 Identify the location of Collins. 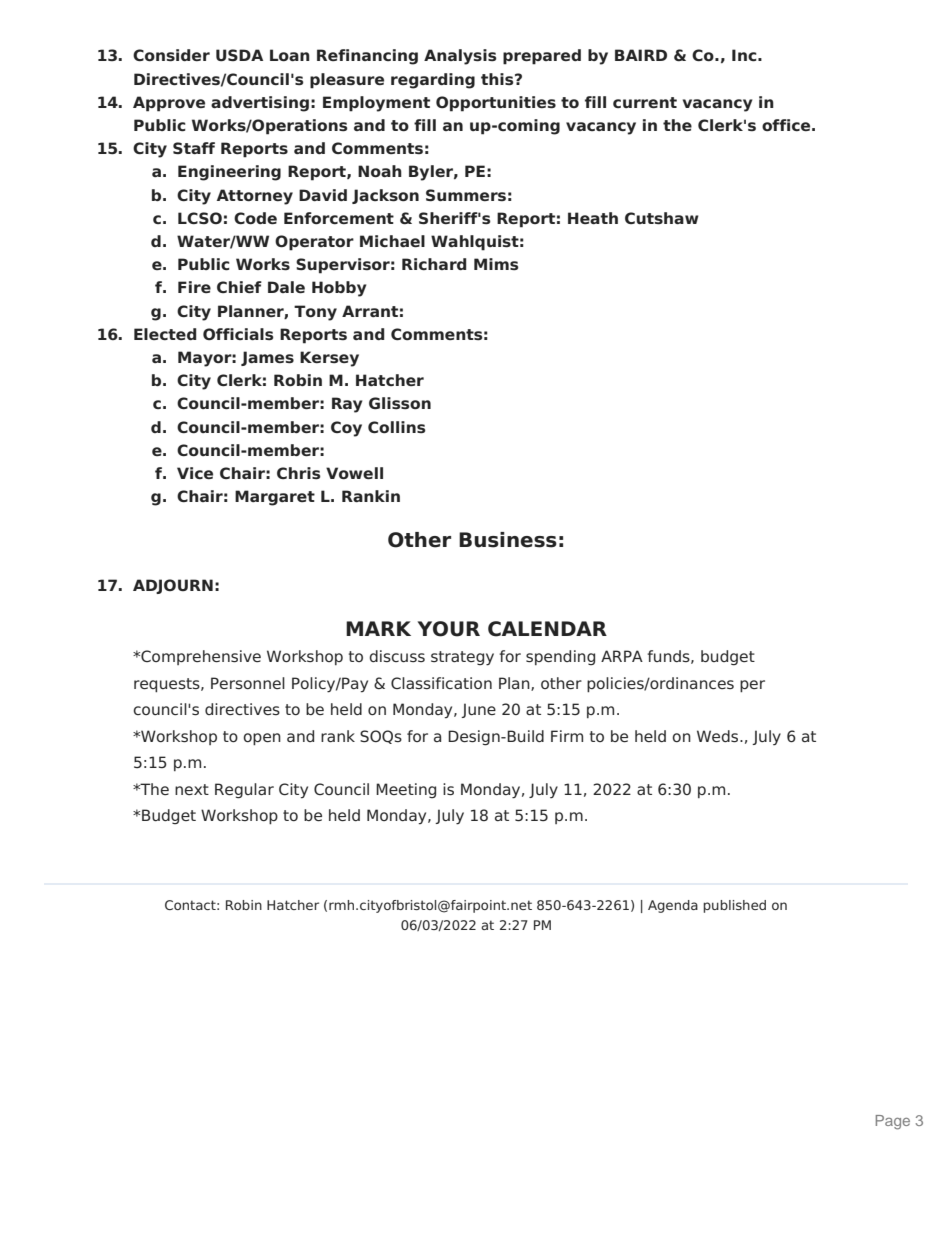
(397, 427).
